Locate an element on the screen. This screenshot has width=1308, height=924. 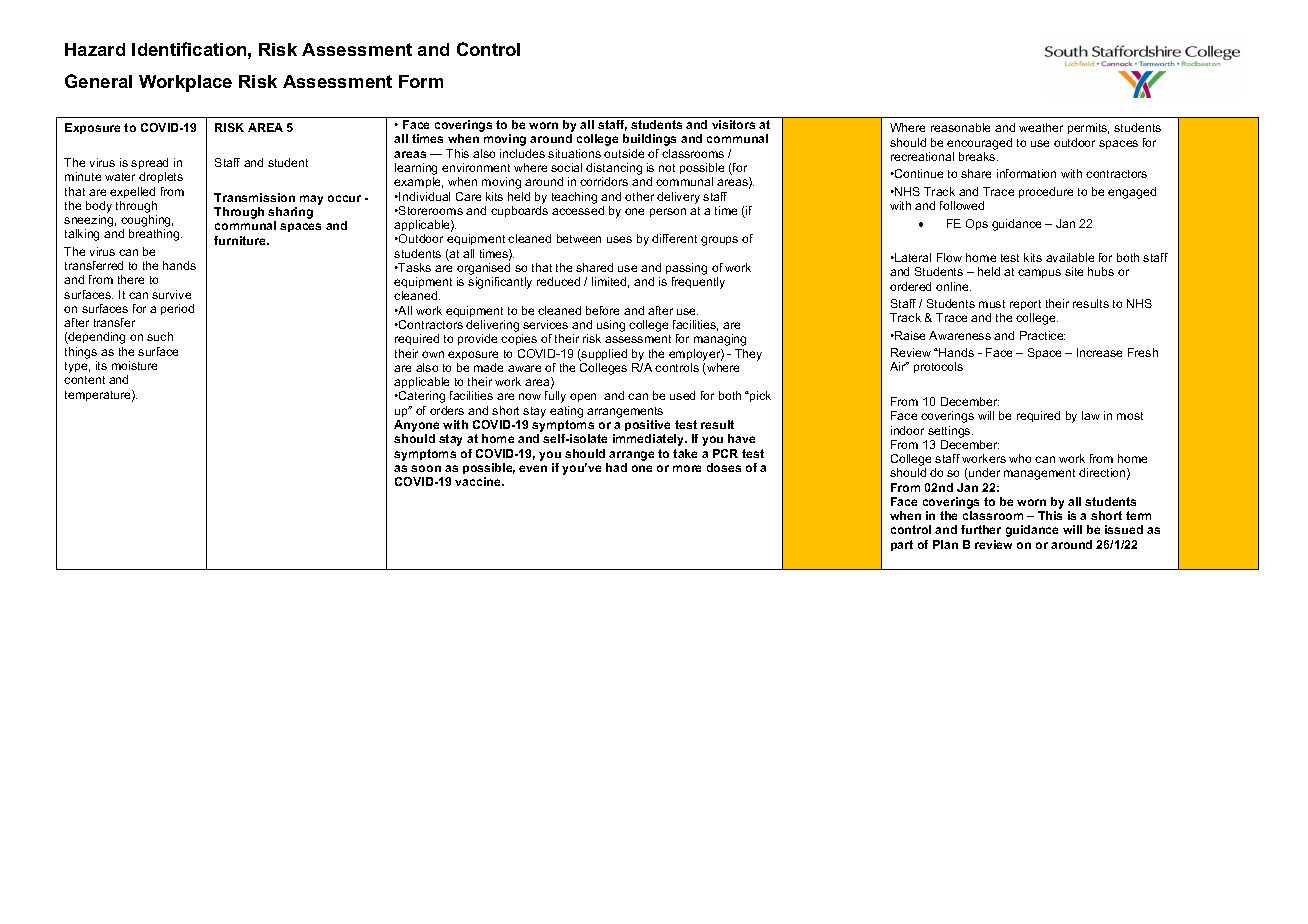
had is located at coordinates (616, 467).
